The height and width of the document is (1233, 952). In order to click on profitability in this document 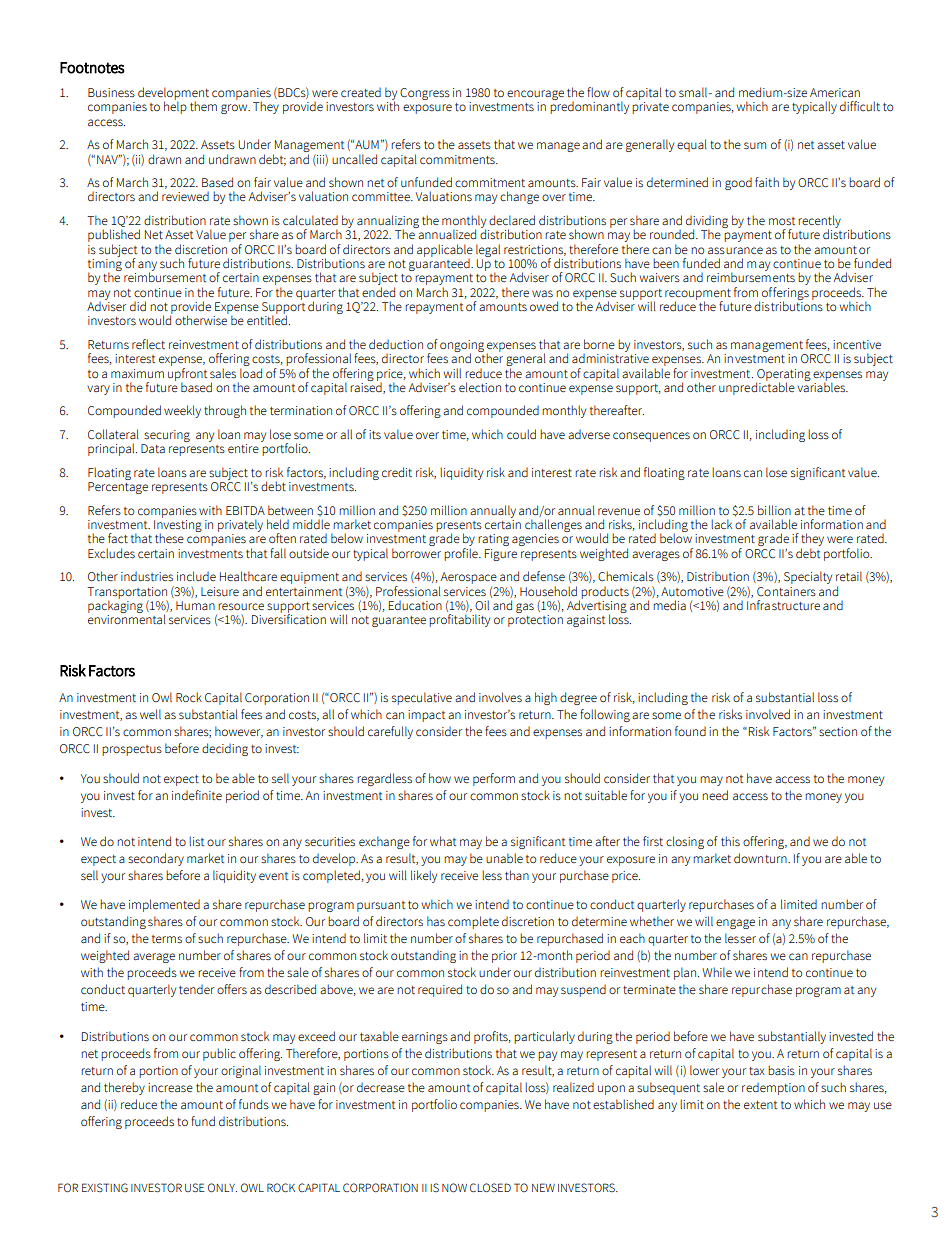, I will do `click(459, 620)`.
